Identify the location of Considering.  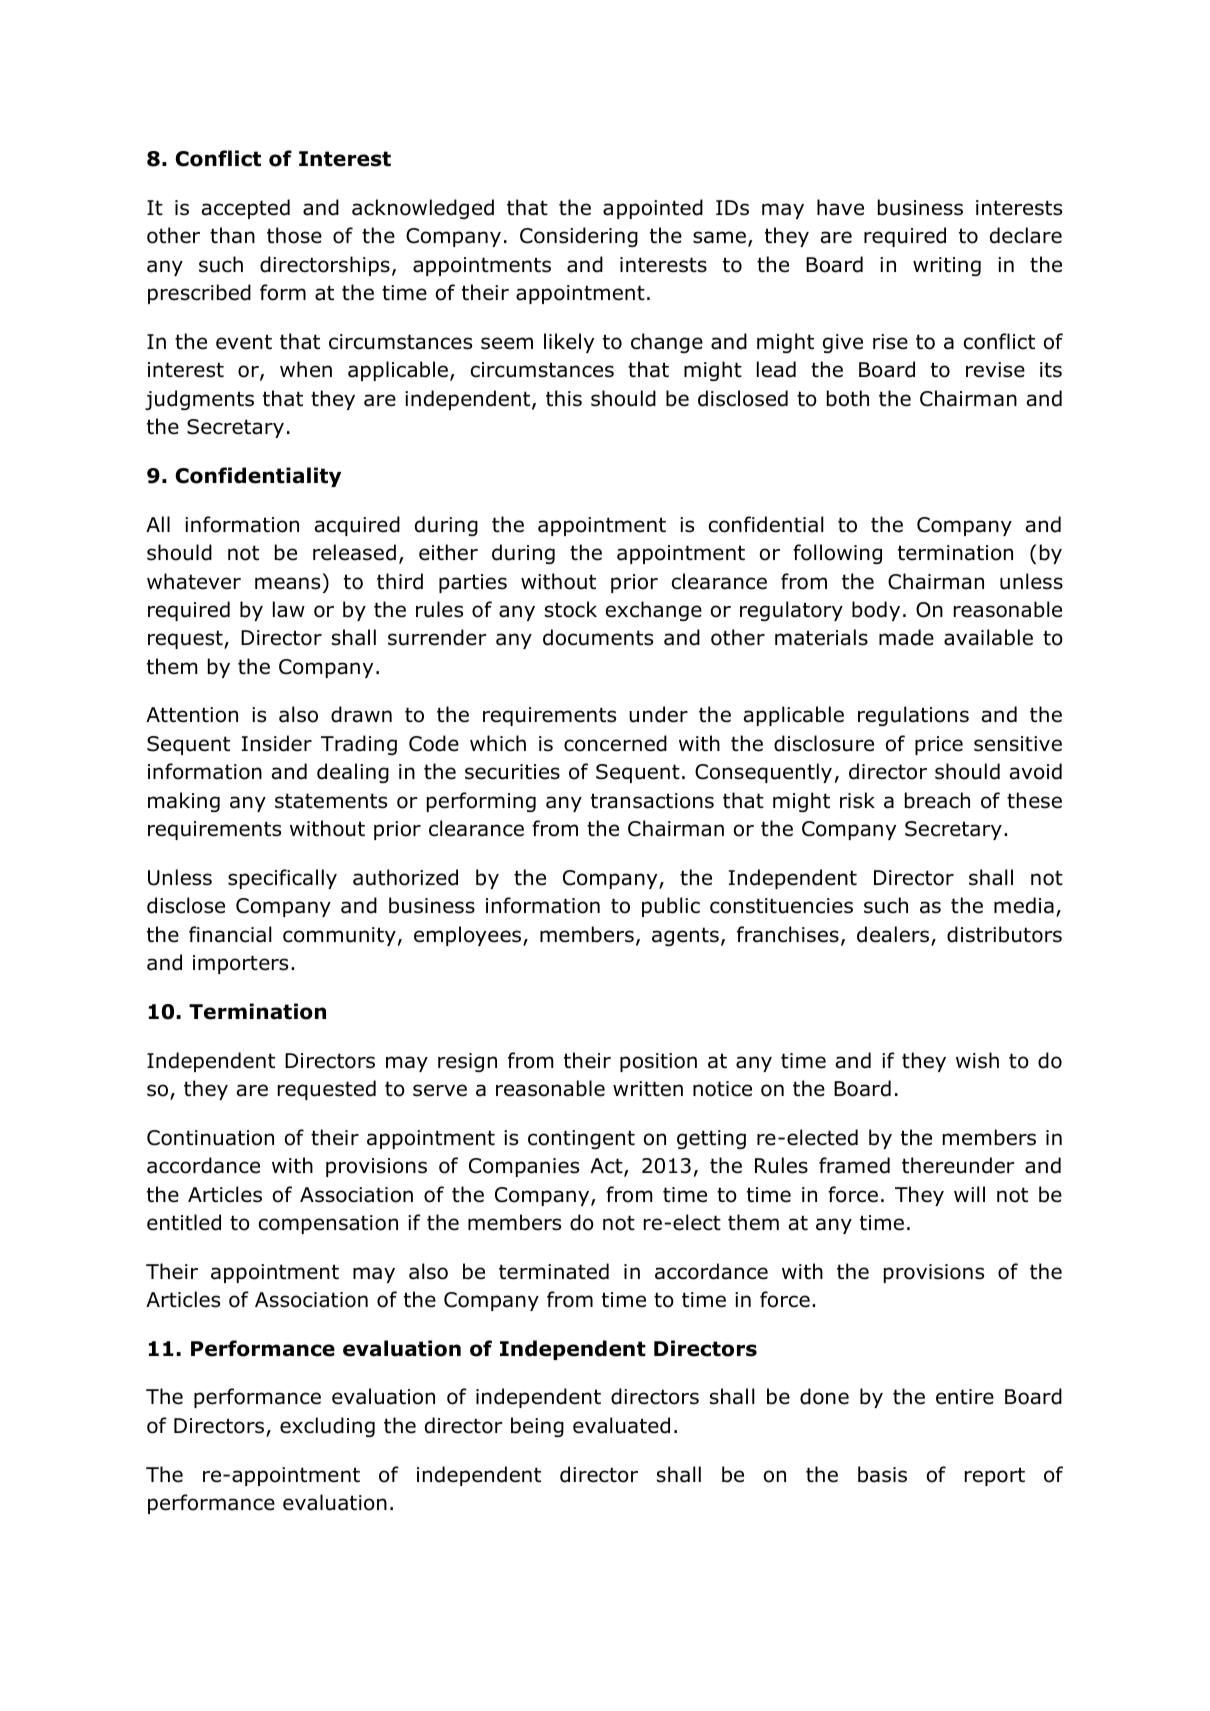
(579, 237).
